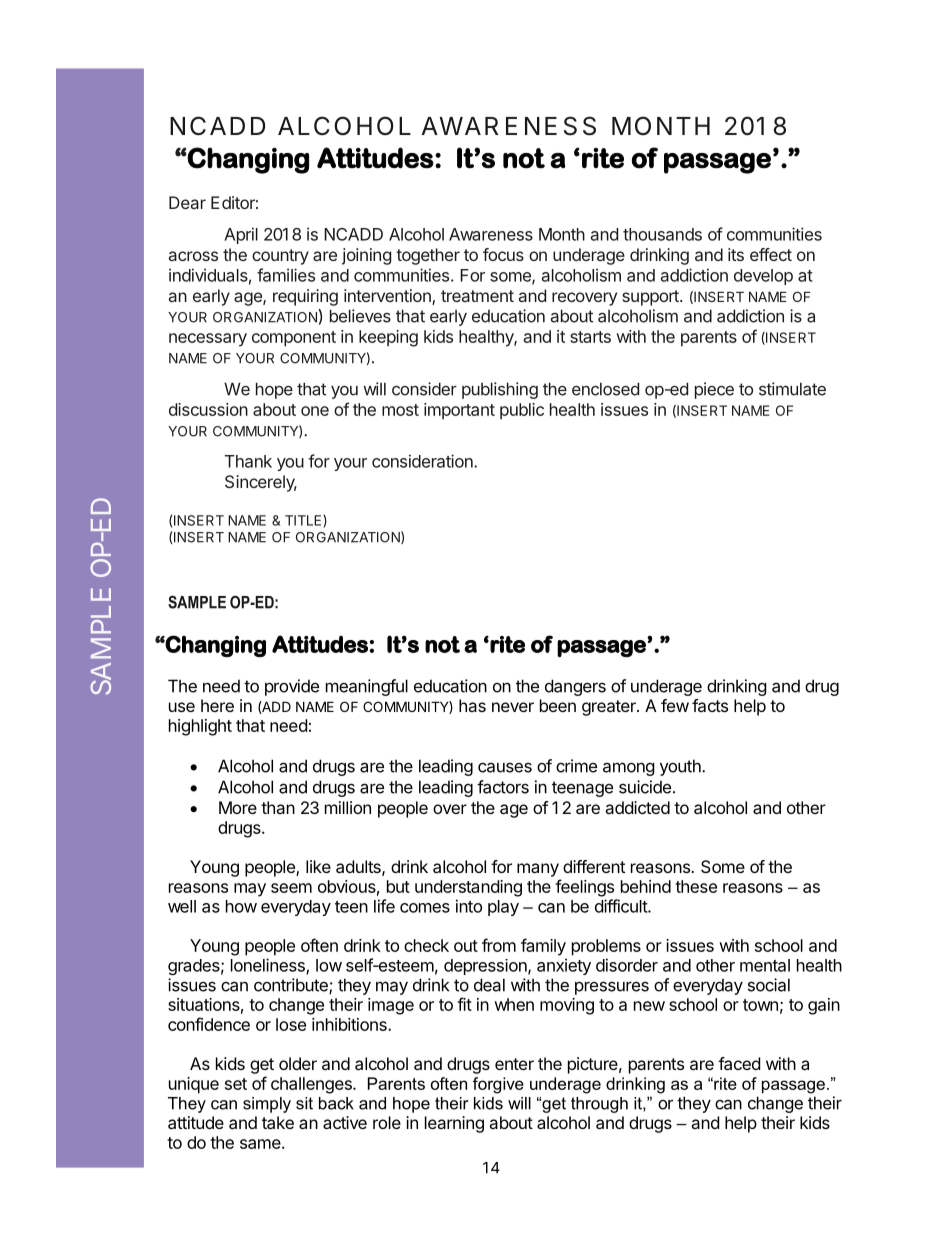 The height and width of the page is (1233, 952). Describe the element at coordinates (498, 1085) in the page. I see `forgive` at that location.
